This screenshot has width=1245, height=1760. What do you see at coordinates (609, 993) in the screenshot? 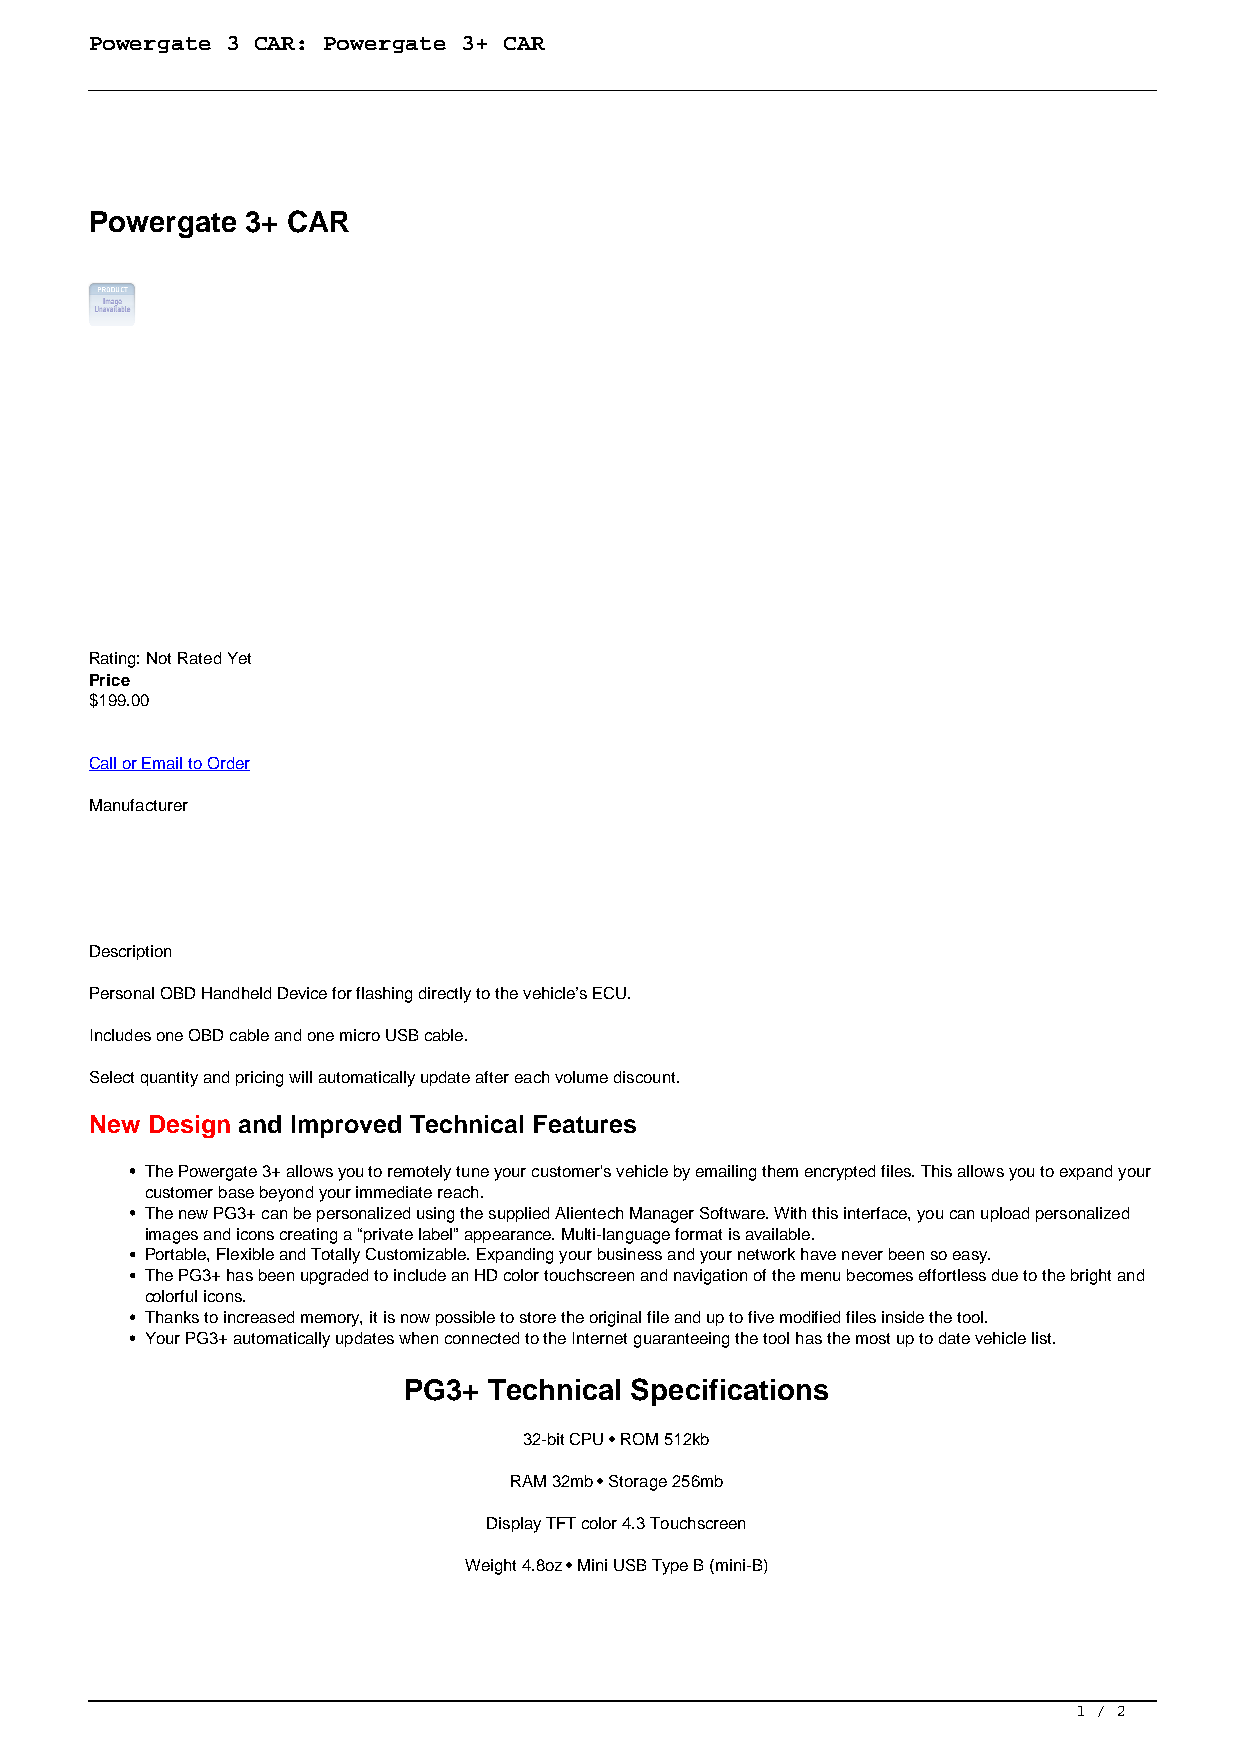
I see `ECU` at bounding box center [609, 993].
